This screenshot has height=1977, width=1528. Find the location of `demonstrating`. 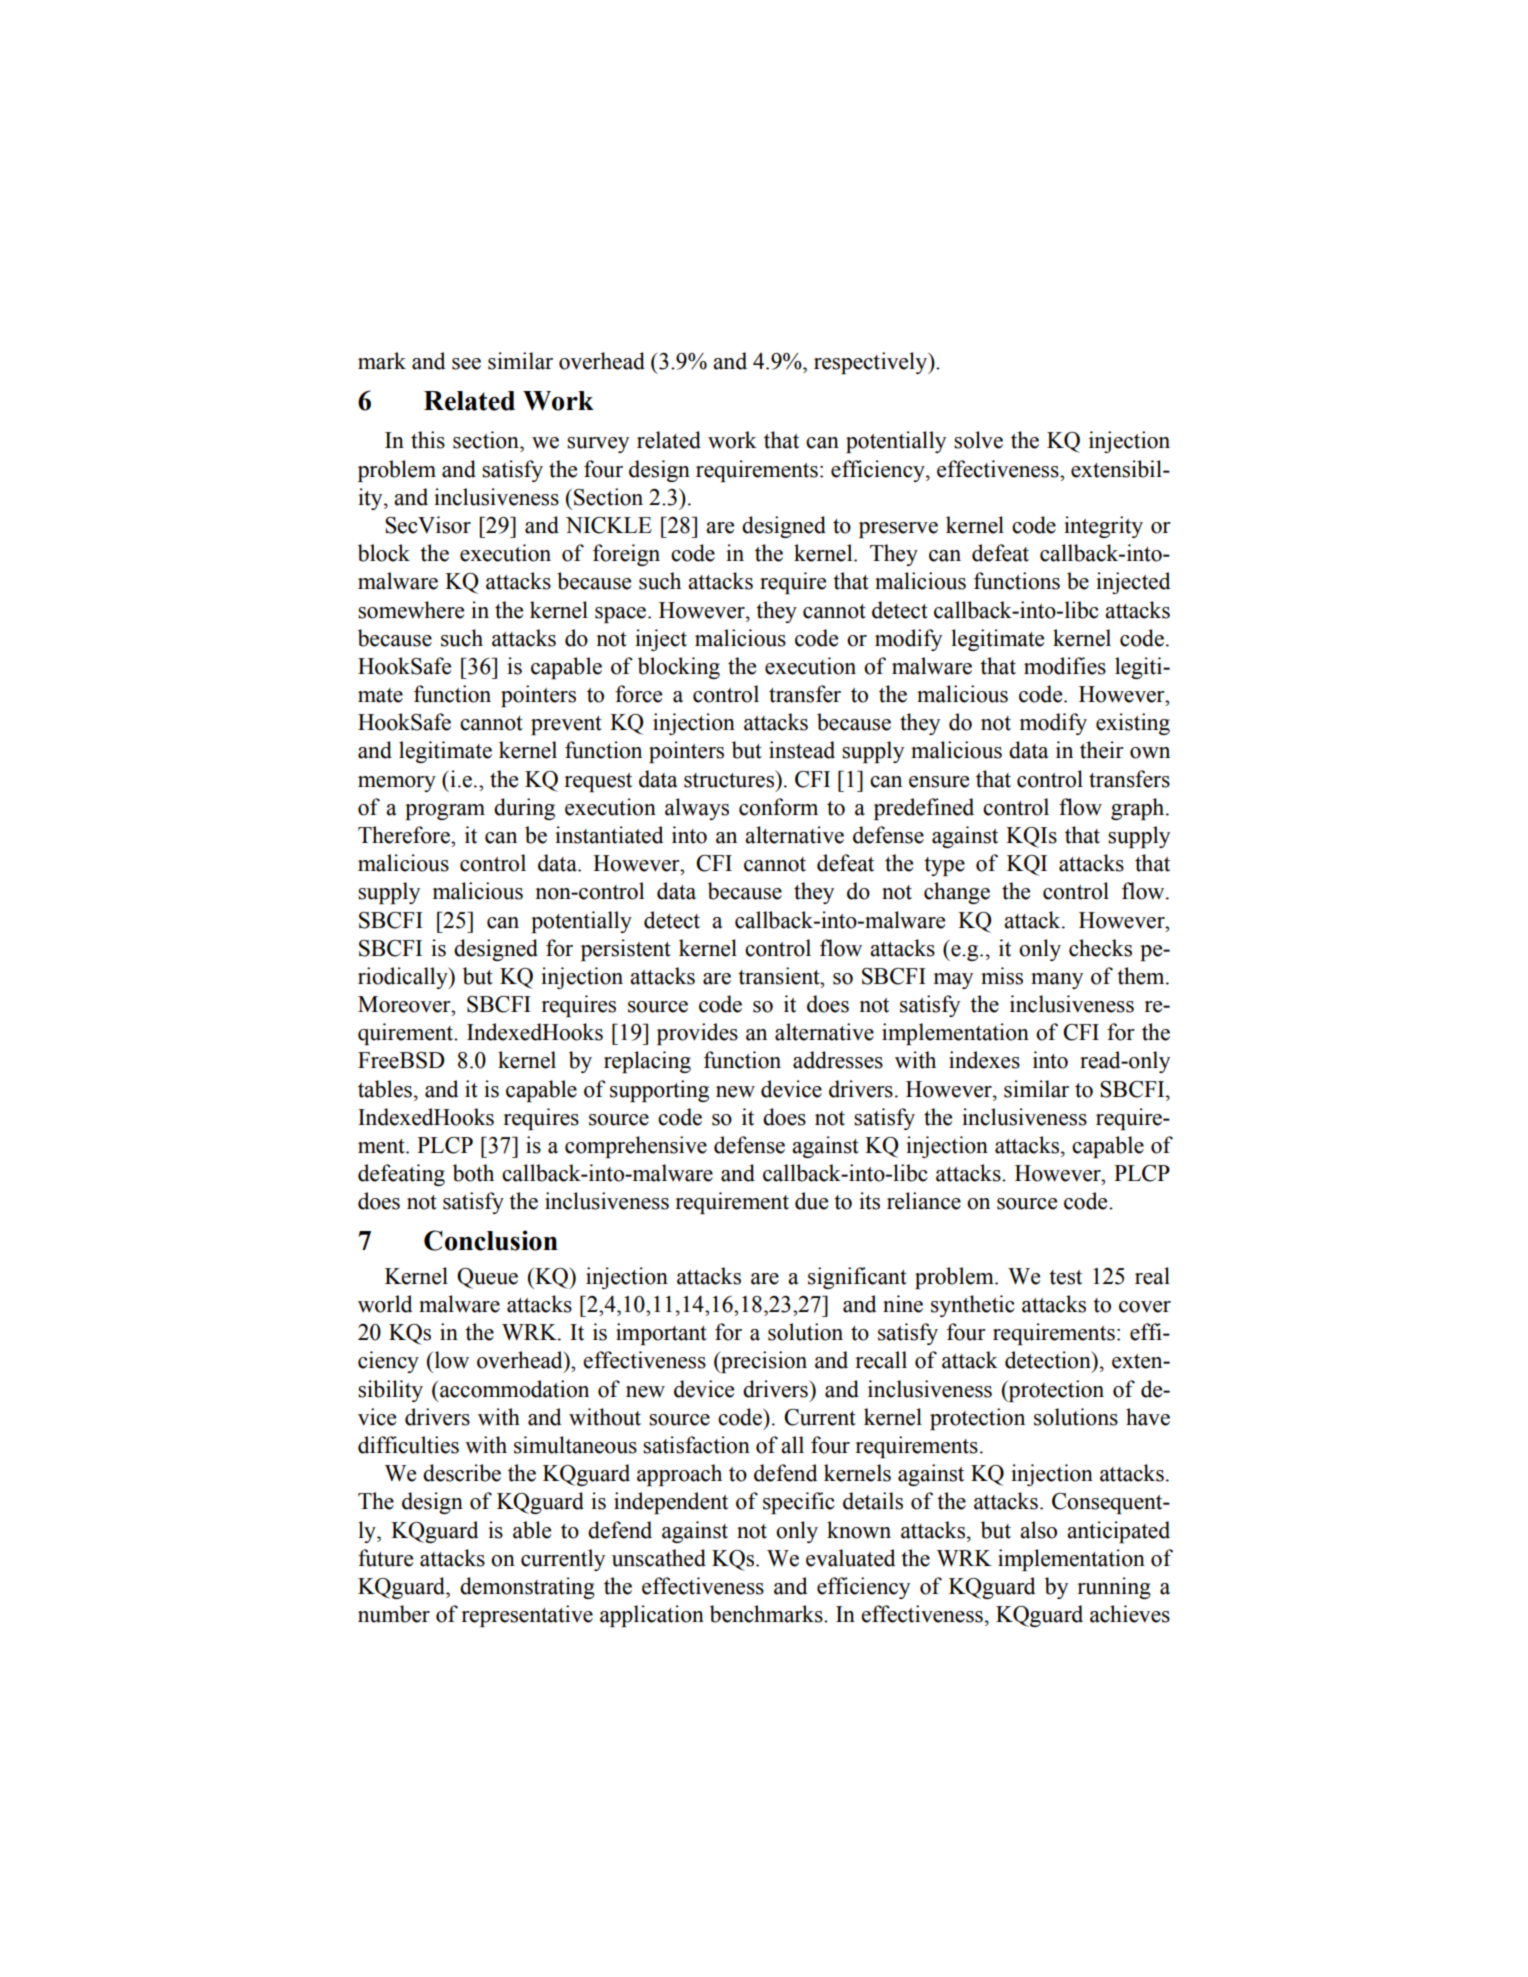

demonstrating is located at coordinates (527, 1588).
